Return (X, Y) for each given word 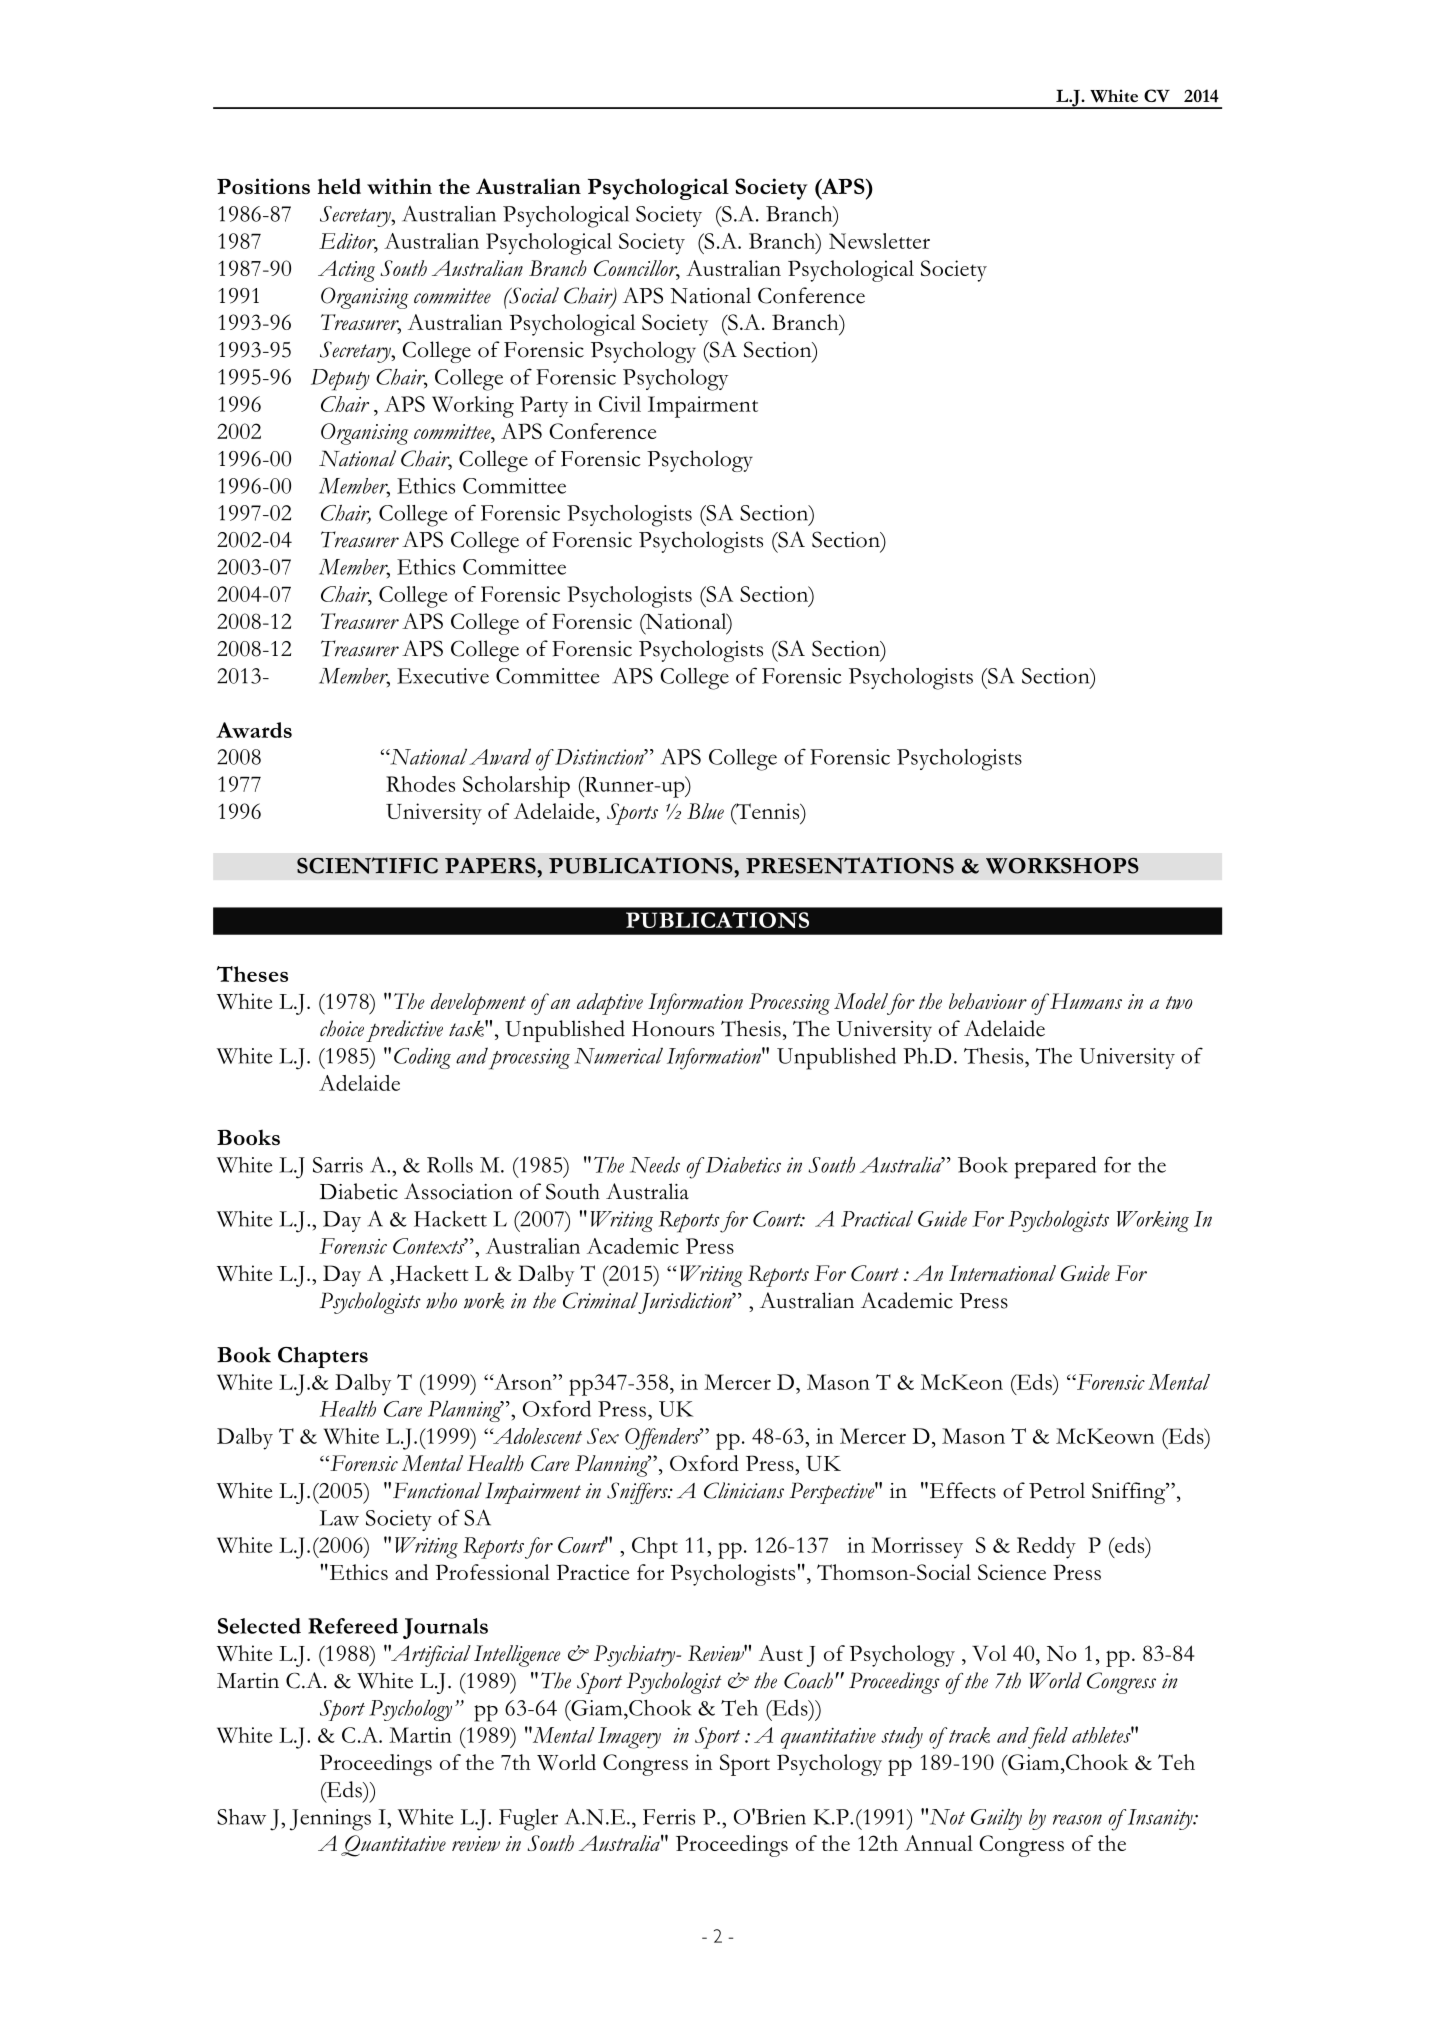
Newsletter (879, 241)
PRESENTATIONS (850, 865)
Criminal (600, 1300)
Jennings (330, 1820)
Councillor (637, 269)
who (441, 1300)
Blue (705, 811)
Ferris (669, 1817)
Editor (348, 242)
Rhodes (420, 784)
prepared (1055, 1167)
